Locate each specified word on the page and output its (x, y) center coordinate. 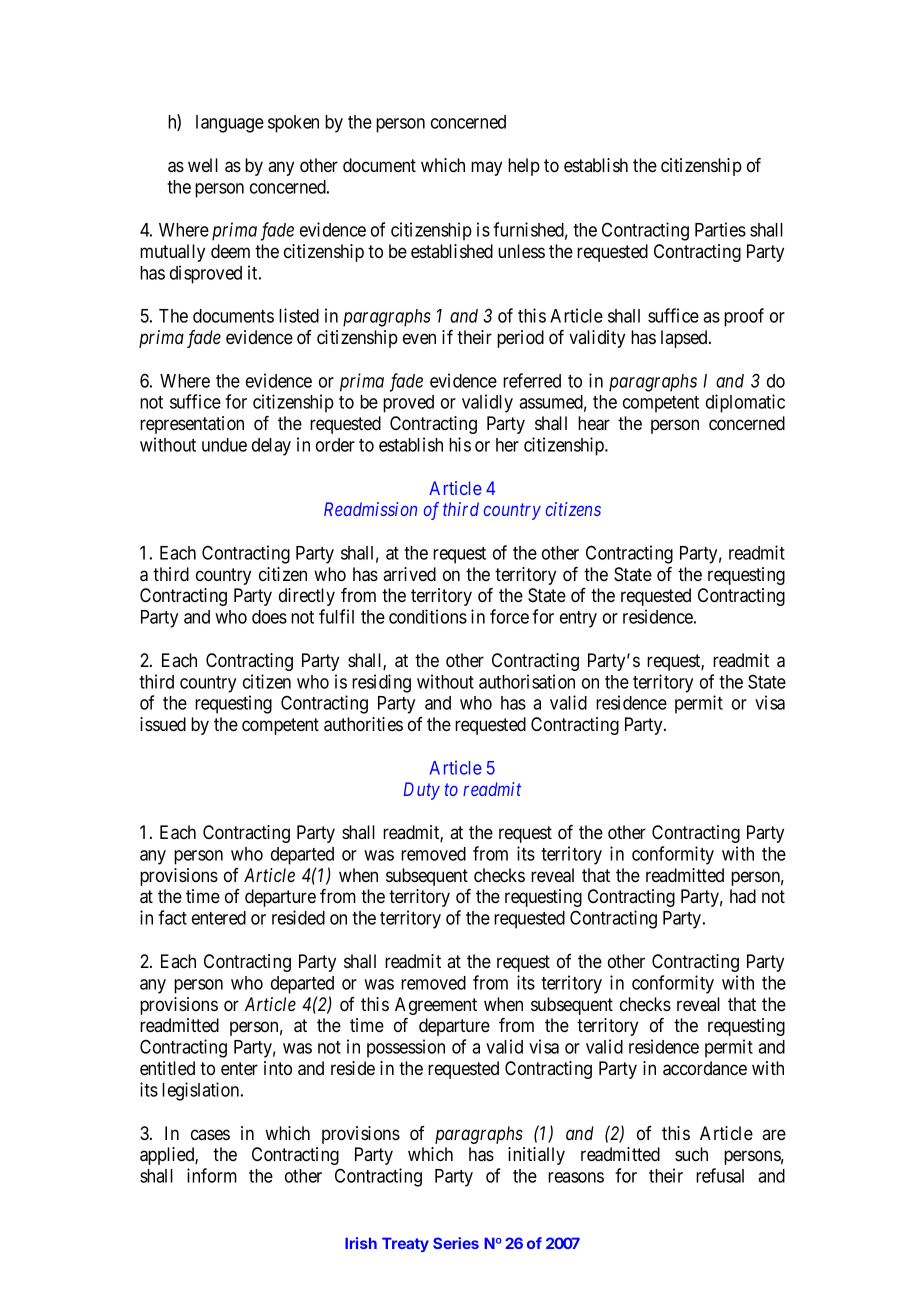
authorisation (527, 681)
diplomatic (745, 403)
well (203, 165)
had (743, 896)
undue (224, 445)
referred (532, 380)
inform (212, 1175)
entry (578, 619)
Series (456, 1243)
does (269, 617)
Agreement (436, 1006)
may (486, 168)
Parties (720, 229)
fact (172, 917)
